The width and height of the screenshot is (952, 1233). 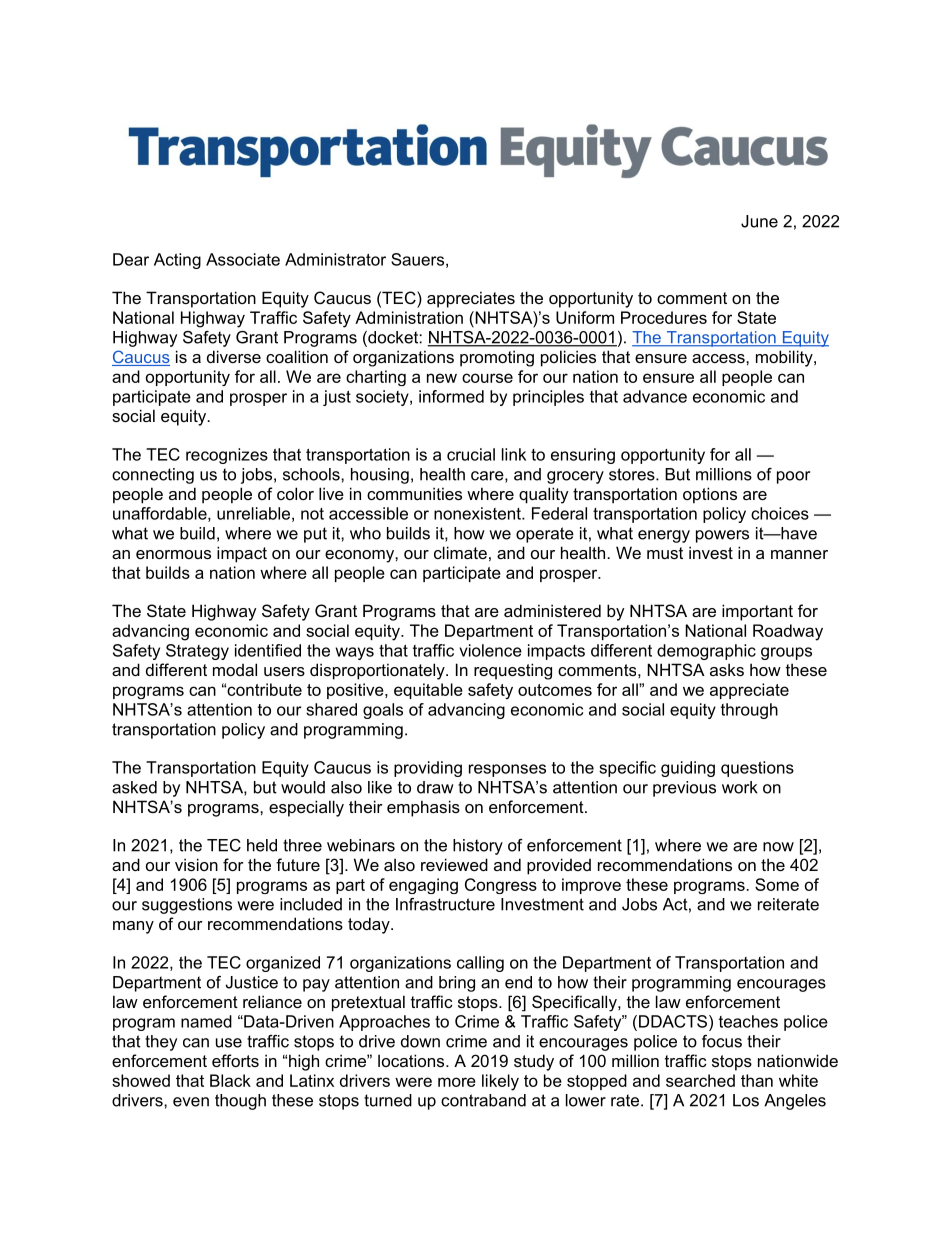 What do you see at coordinates (722, 536) in the screenshot?
I see `powers` at bounding box center [722, 536].
